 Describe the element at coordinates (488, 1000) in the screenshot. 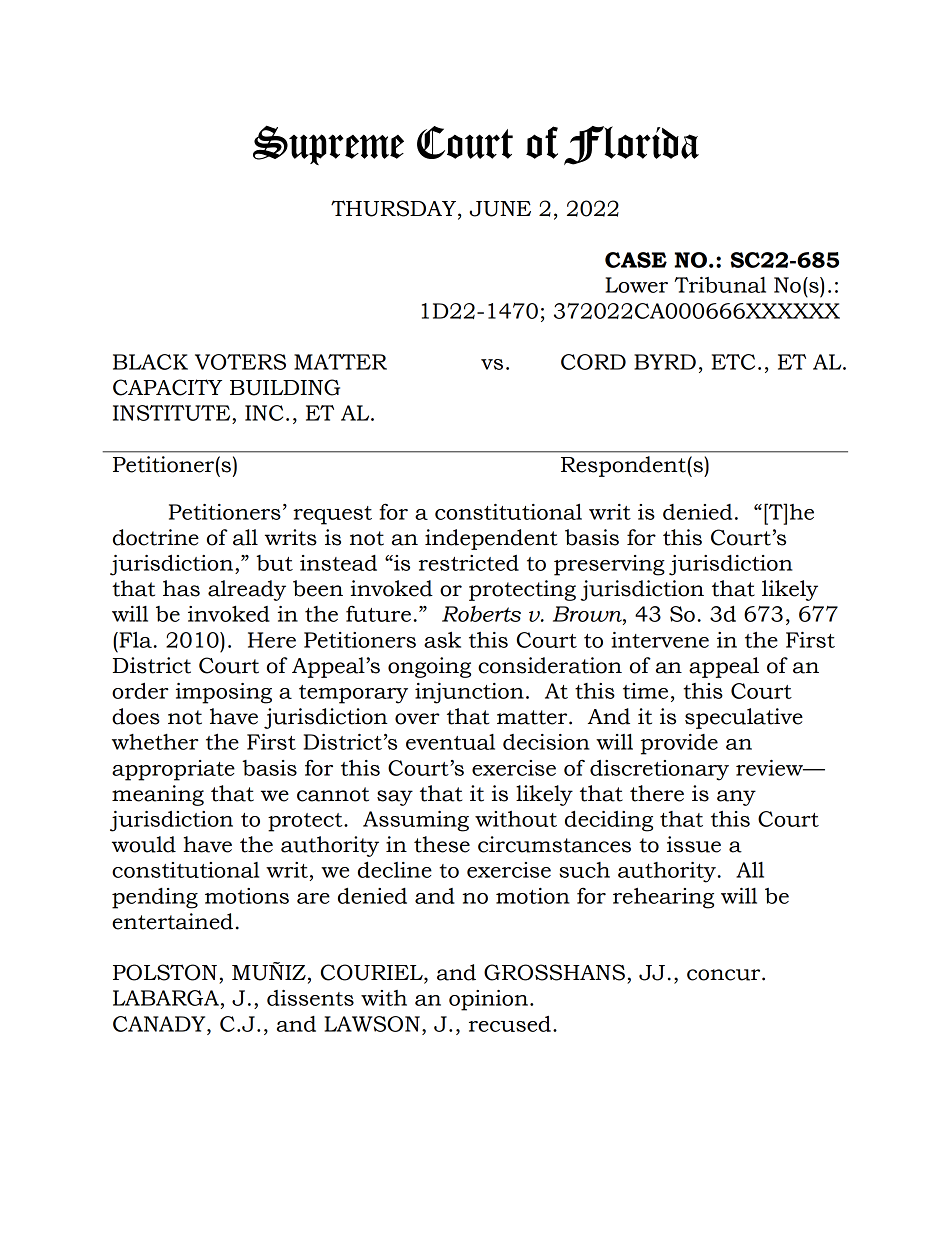

I see `opinion` at that location.
